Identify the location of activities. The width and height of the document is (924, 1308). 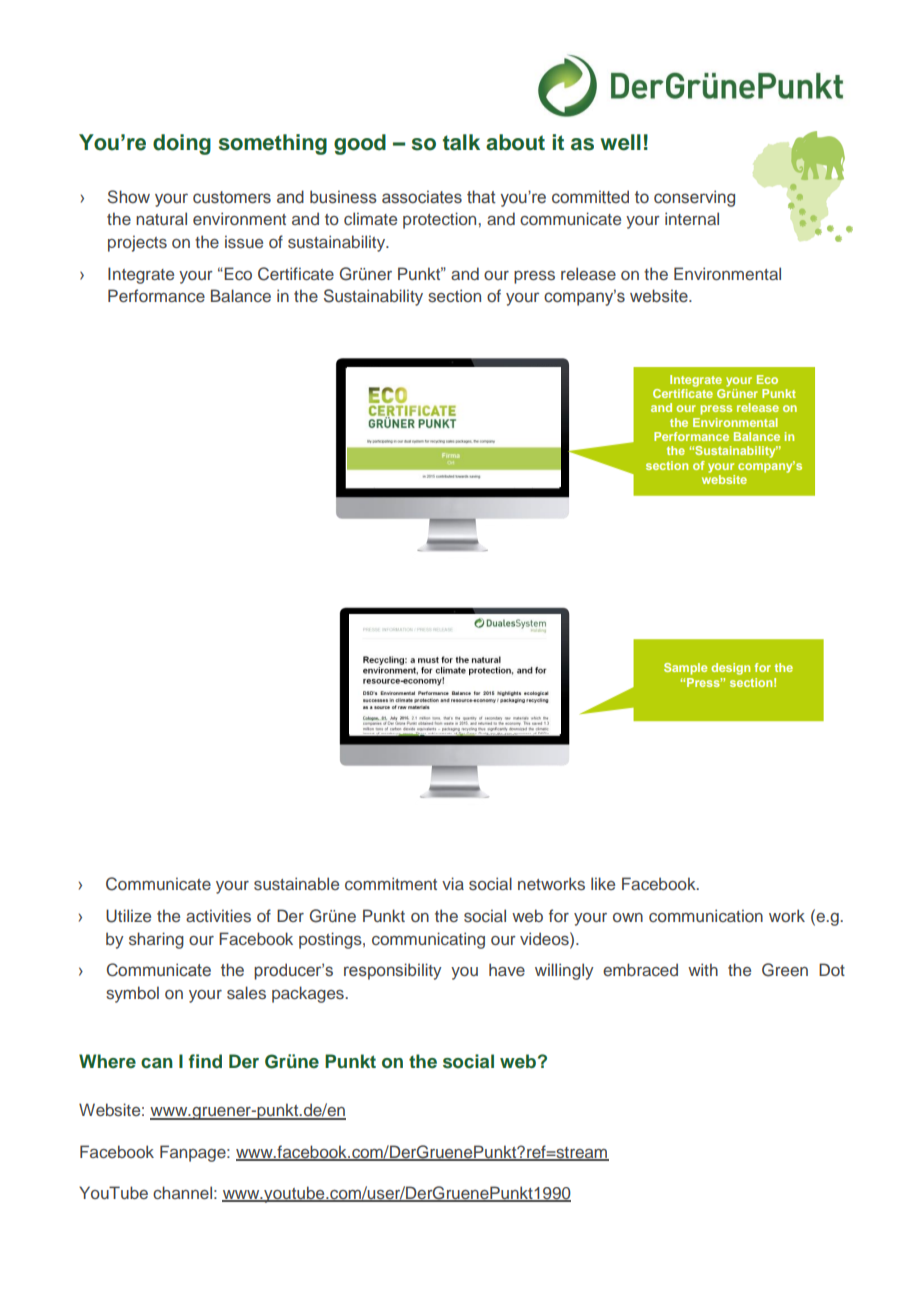
(218, 916).
